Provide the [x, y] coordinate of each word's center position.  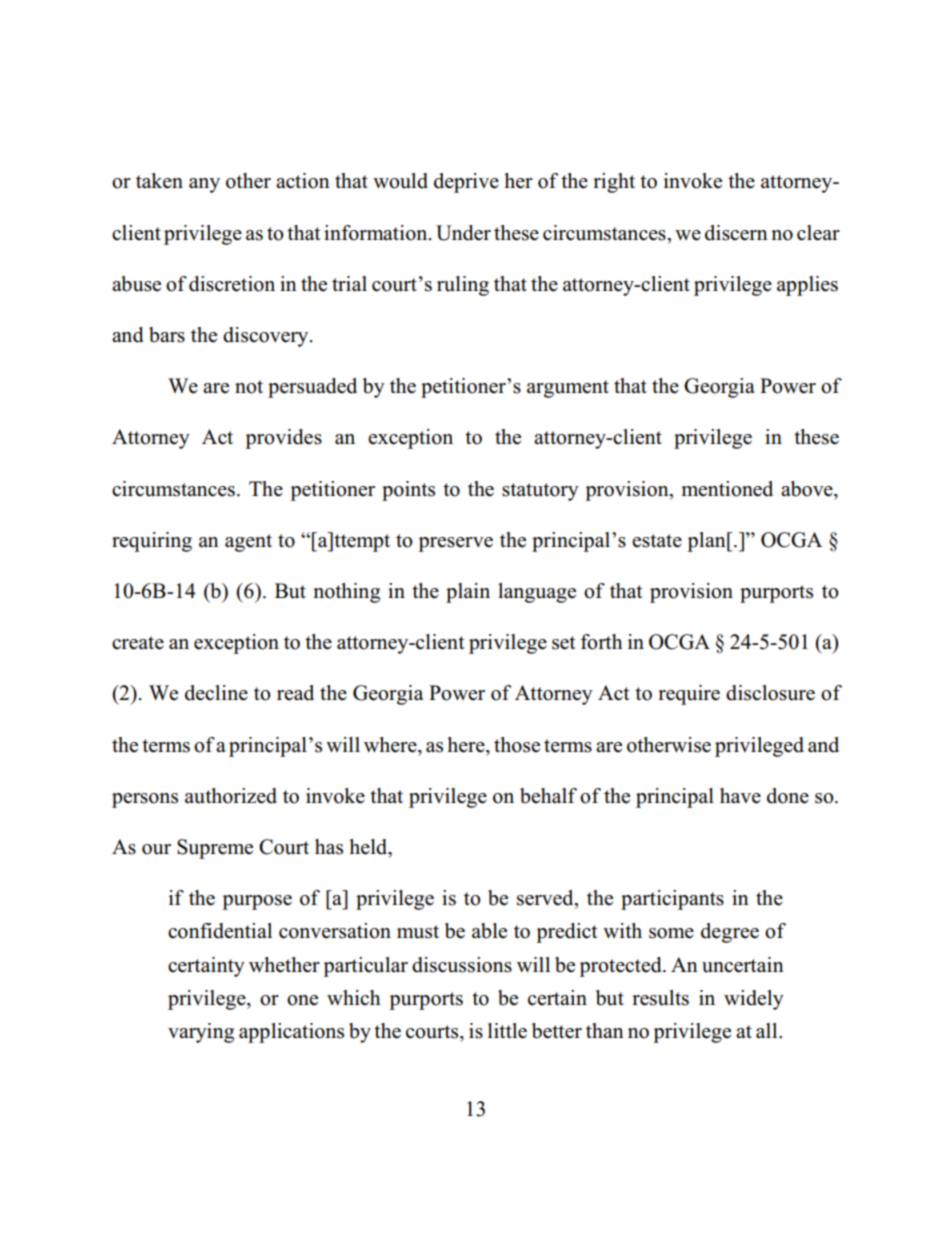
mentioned [727, 489]
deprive [466, 183]
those [517, 745]
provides [283, 439]
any [204, 185]
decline [216, 693]
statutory [540, 492]
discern [736, 233]
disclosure [770, 693]
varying [201, 1033]
